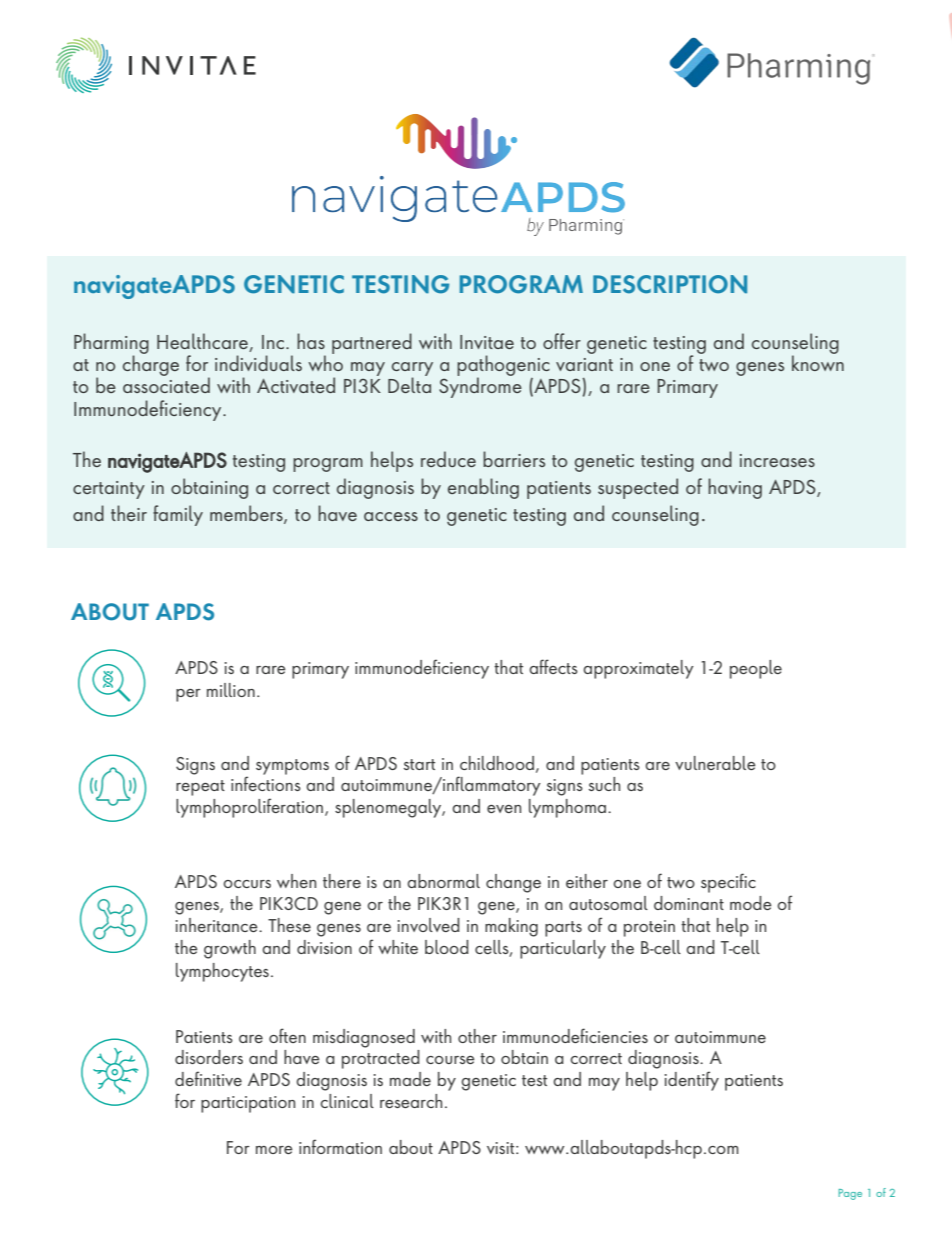  I want to click on change, so click(513, 883).
